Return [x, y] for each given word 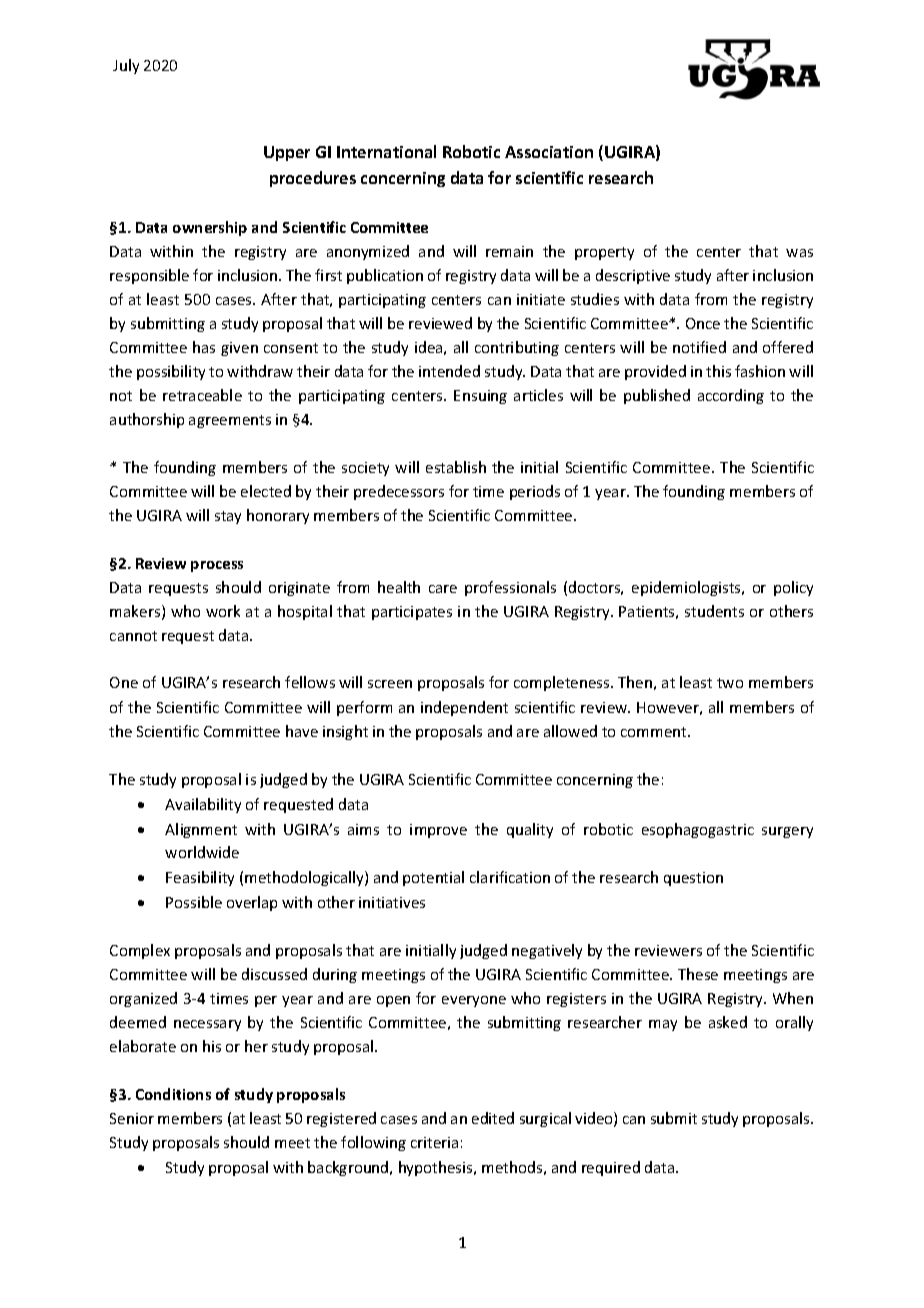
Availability [203, 805]
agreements [230, 421]
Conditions [173, 1094]
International [386, 151]
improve [438, 831]
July [126, 66]
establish [456, 467]
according [731, 396]
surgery [787, 832]
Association [549, 152]
